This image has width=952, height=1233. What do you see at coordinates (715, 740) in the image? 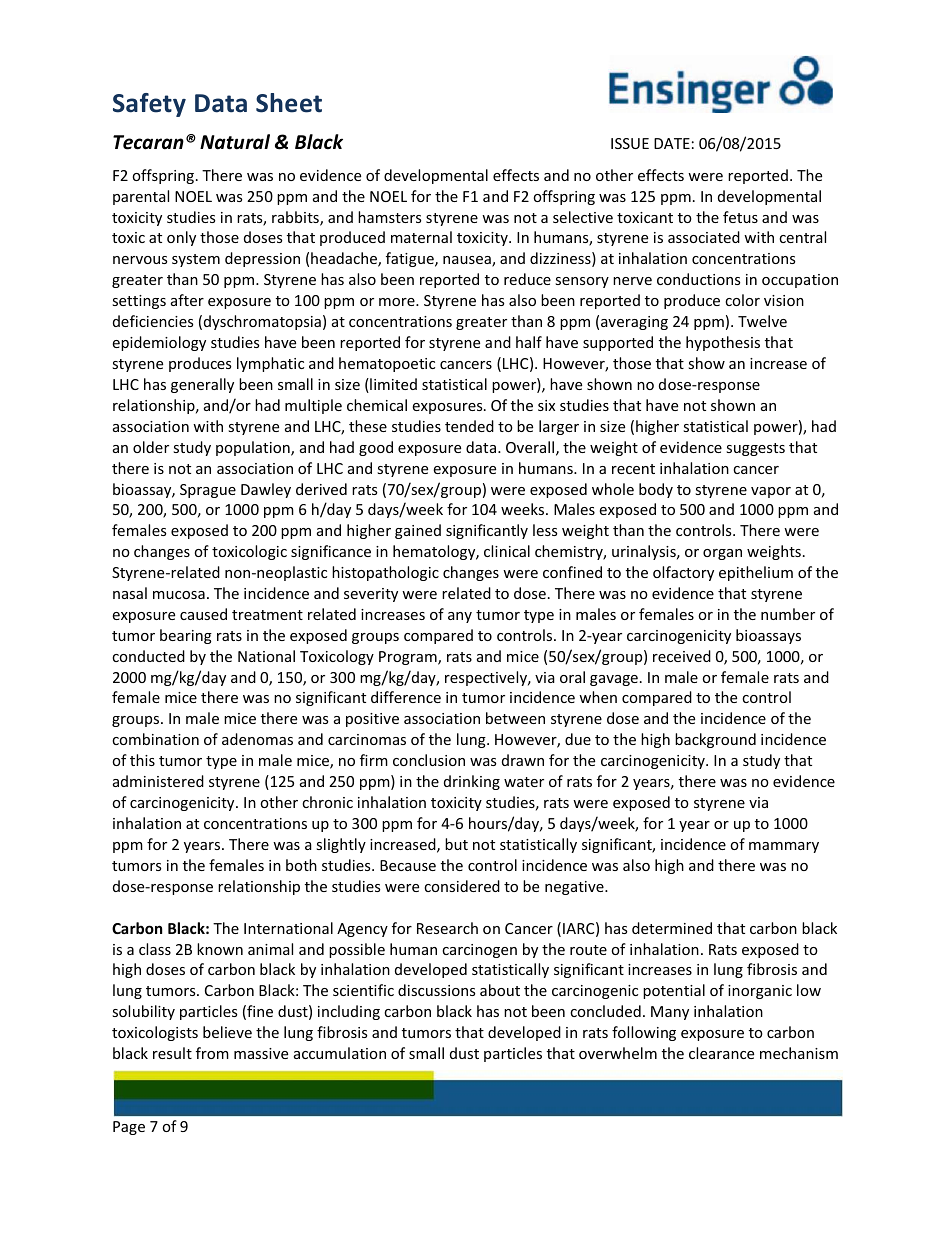
I see `background` at bounding box center [715, 740].
